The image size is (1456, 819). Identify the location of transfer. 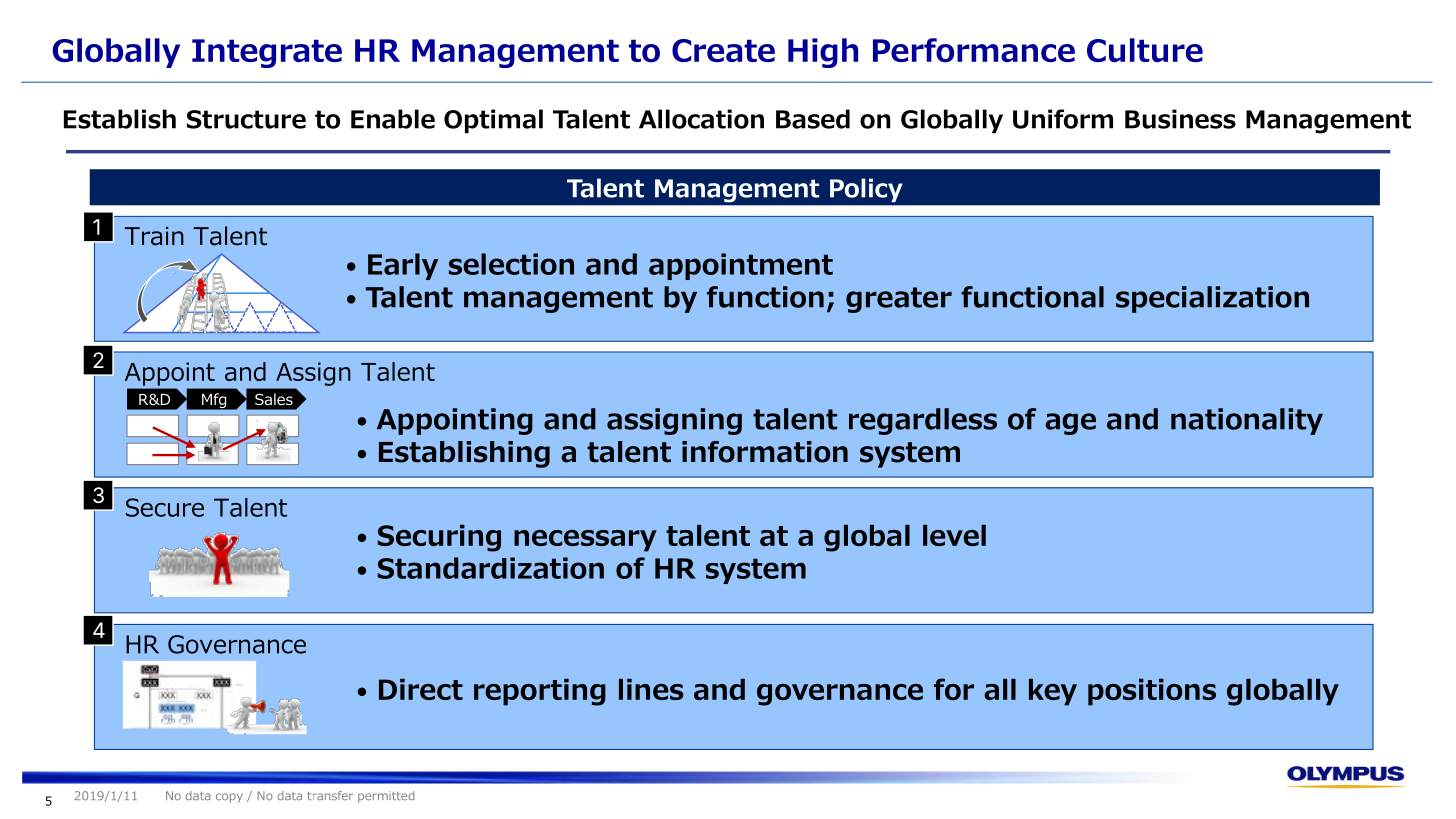
(330, 796).
